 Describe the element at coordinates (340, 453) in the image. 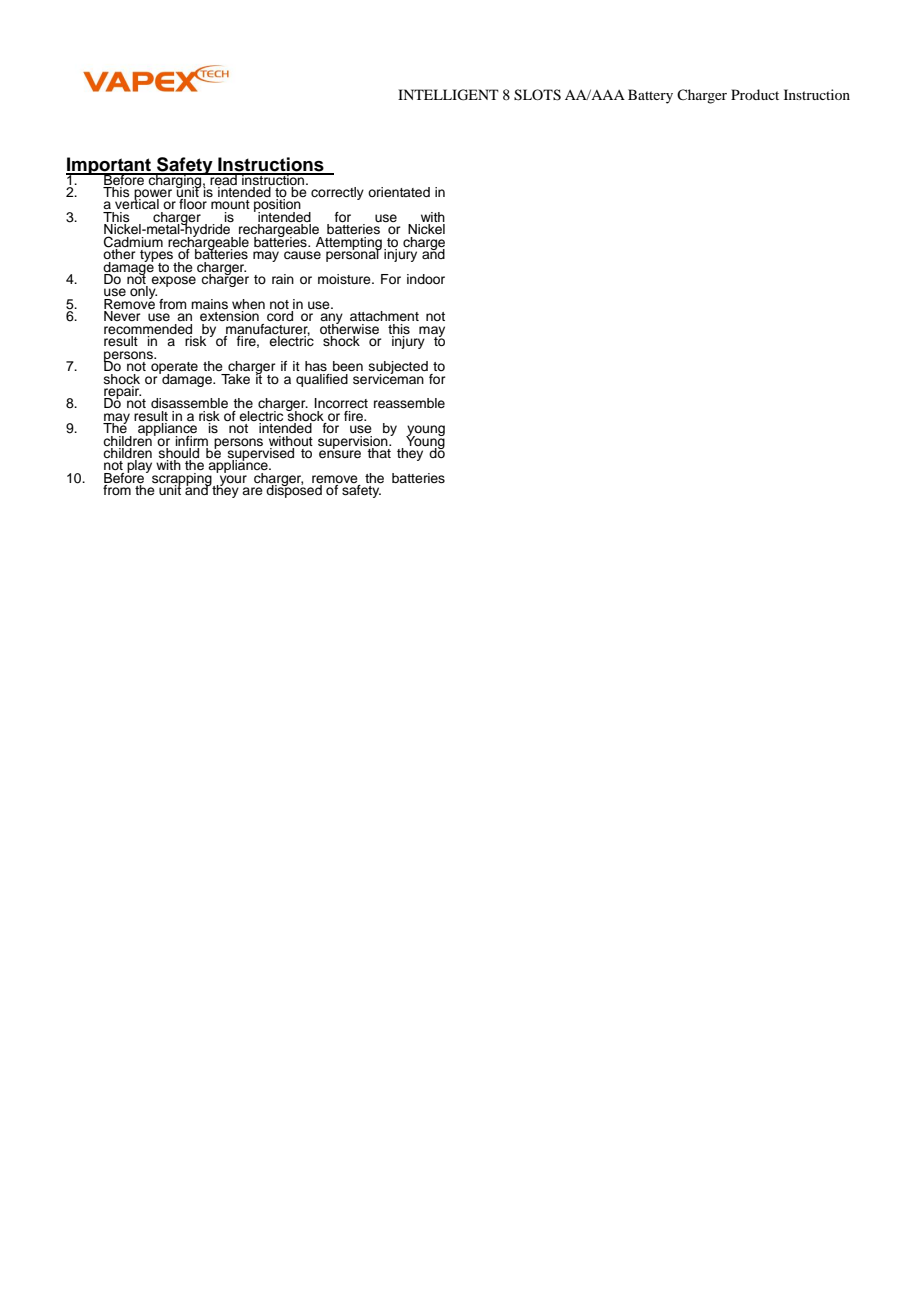

I see `ensure` at that location.
